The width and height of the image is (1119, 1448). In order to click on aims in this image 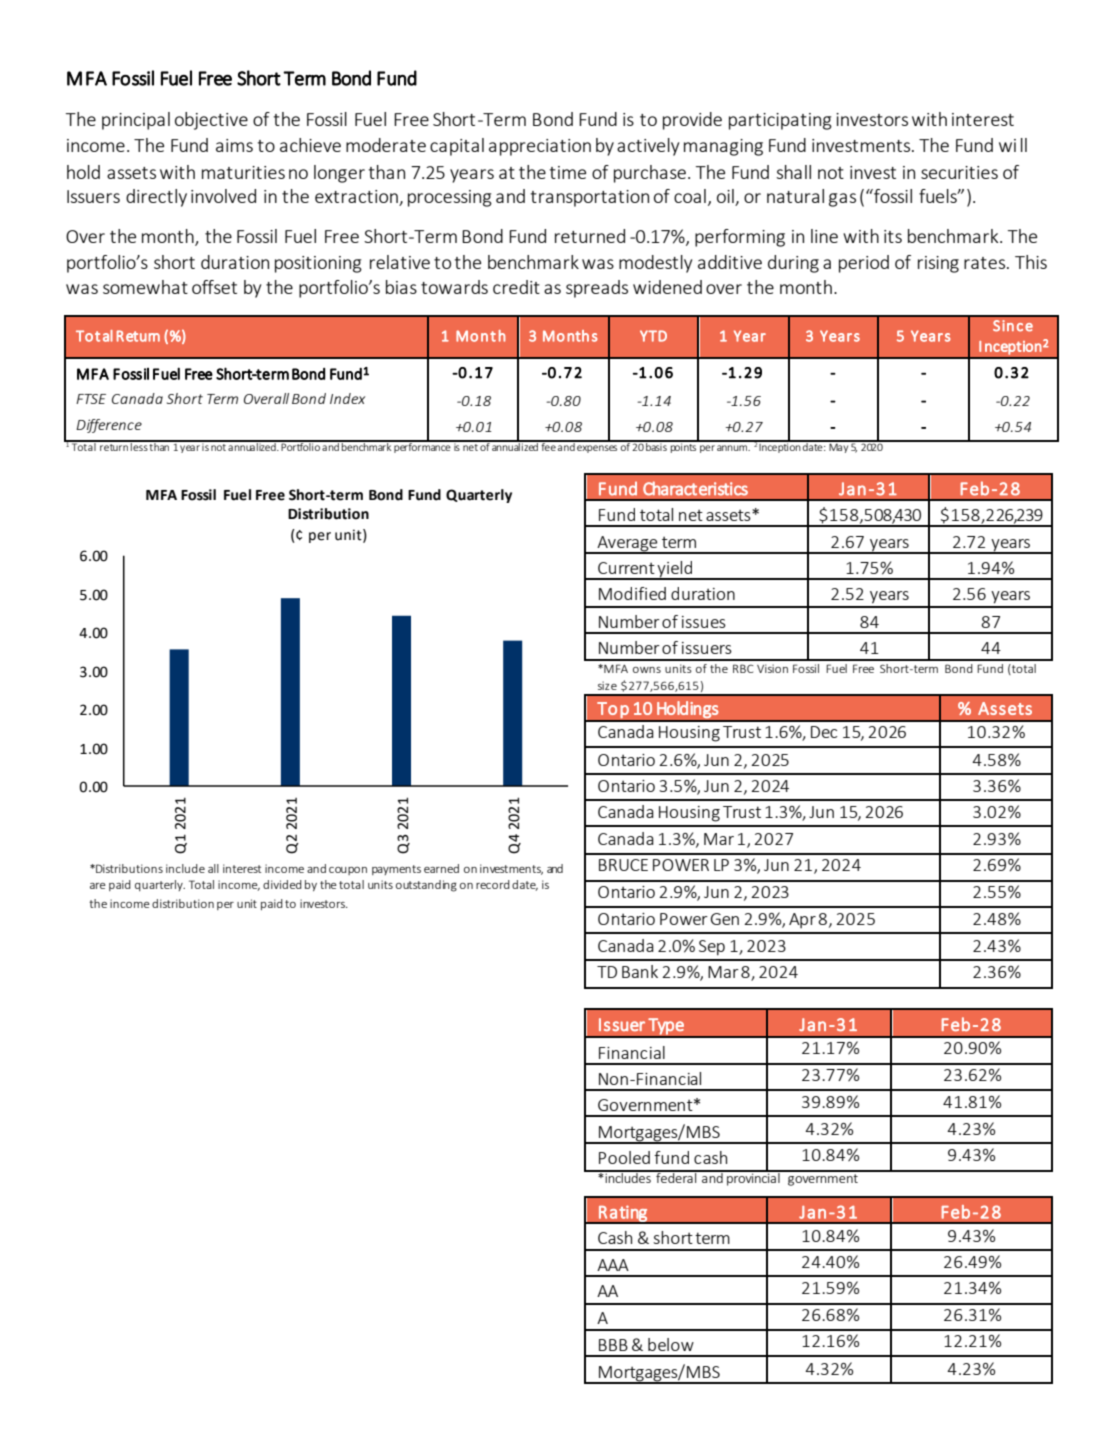, I will do `click(234, 145)`.
